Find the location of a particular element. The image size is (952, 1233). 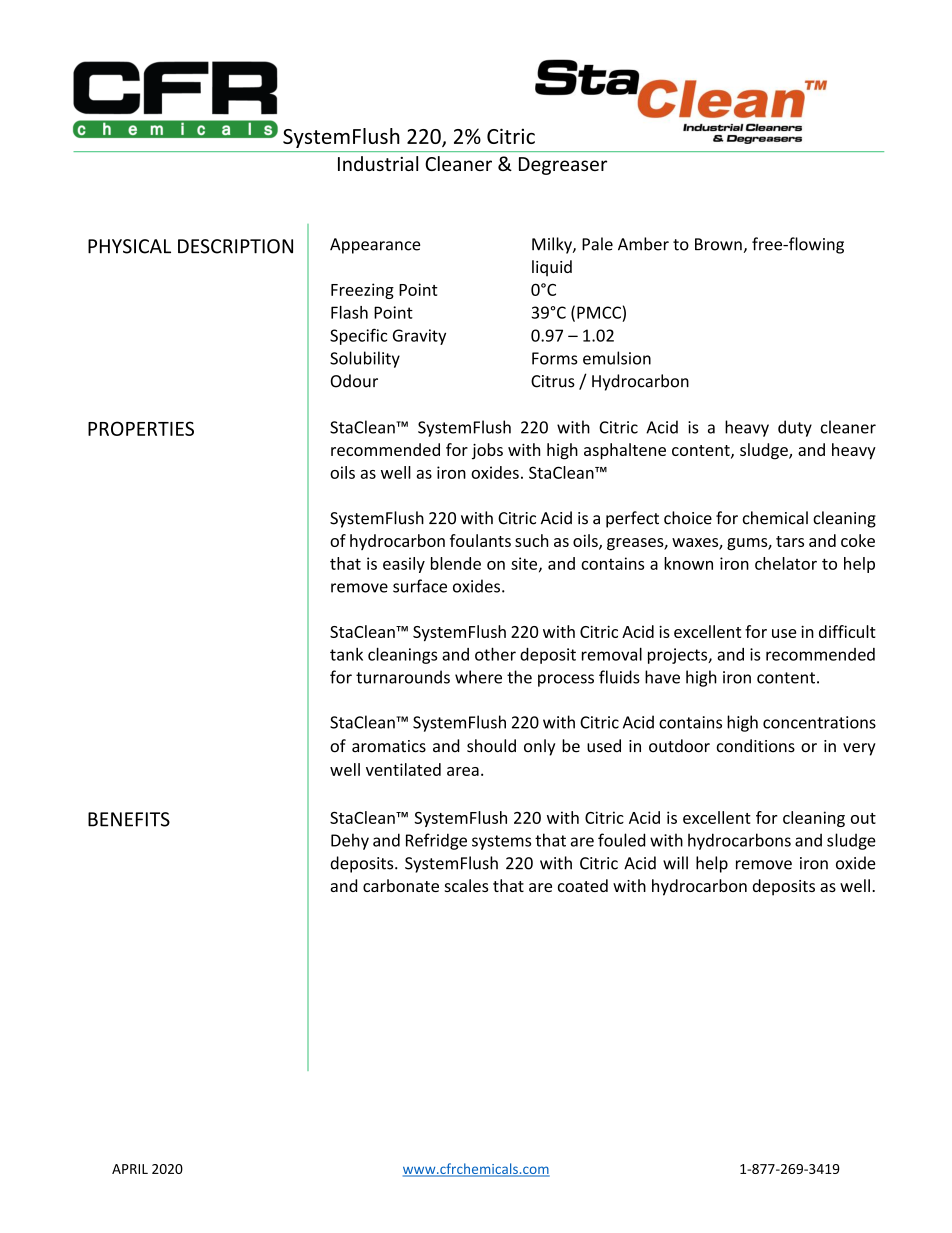

APRIL is located at coordinates (130, 1169).
